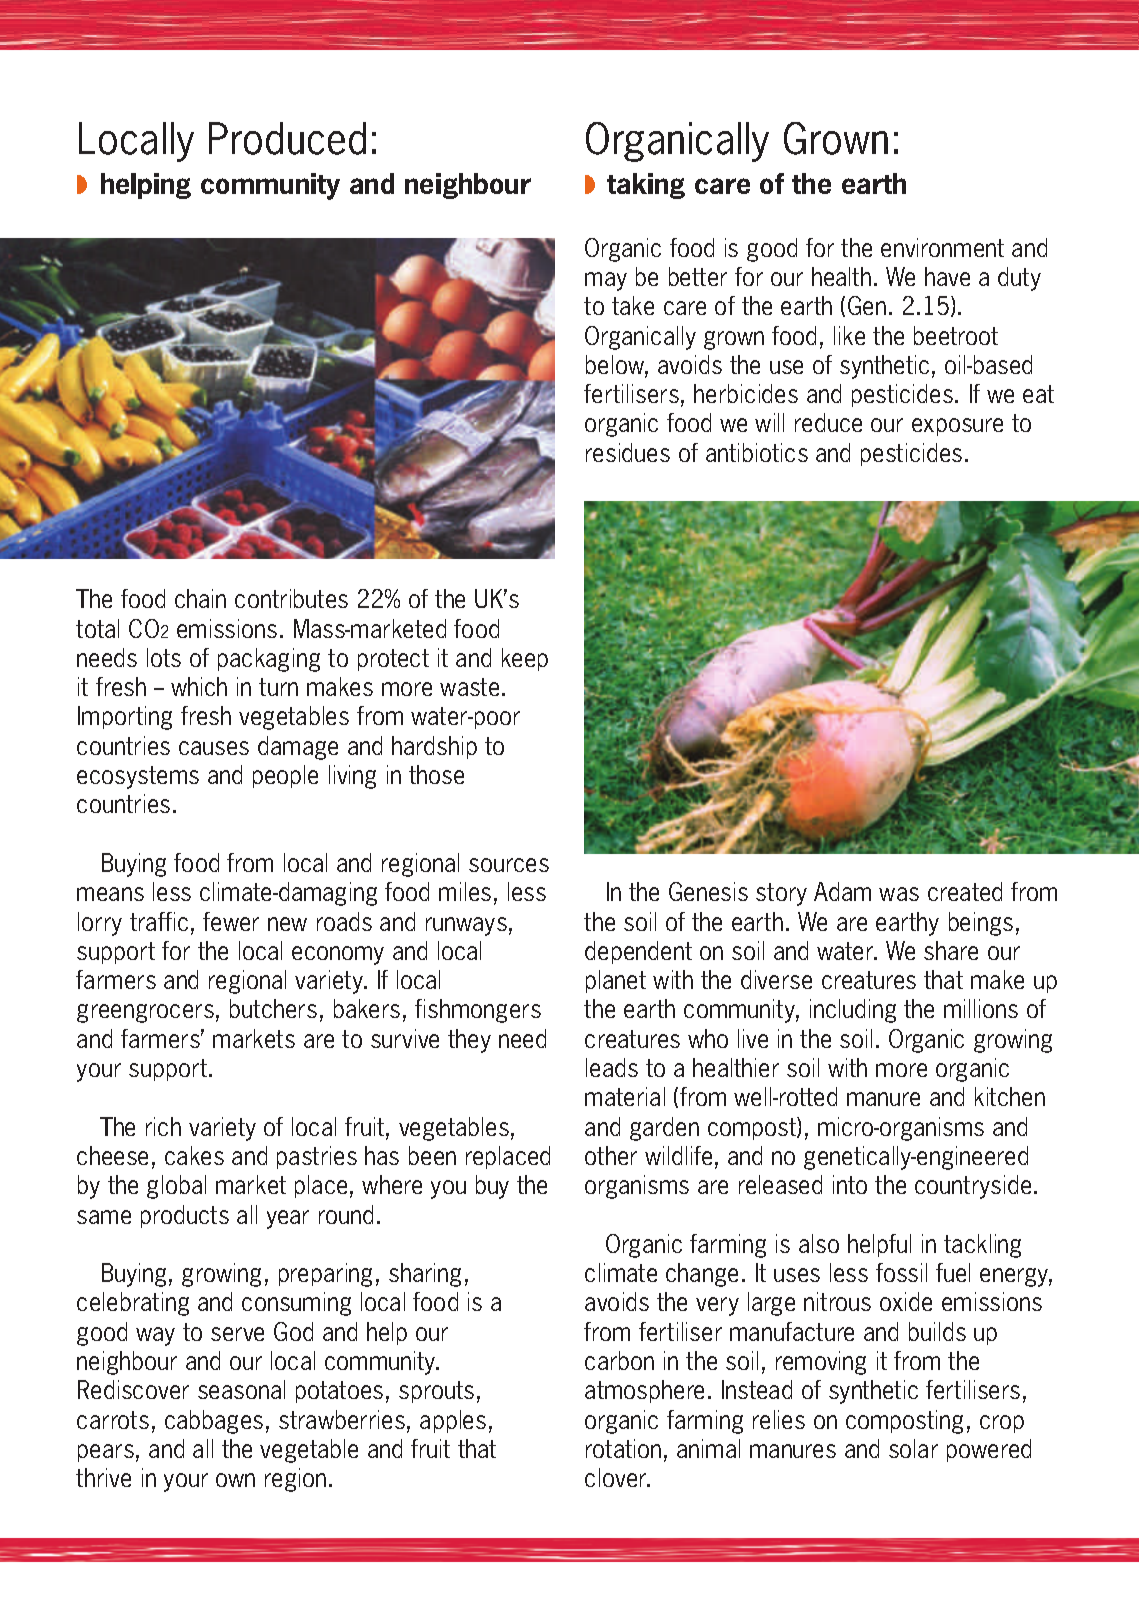 Image resolution: width=1139 pixels, height=1615 pixels. What do you see at coordinates (628, 452) in the page?
I see `residues` at bounding box center [628, 452].
